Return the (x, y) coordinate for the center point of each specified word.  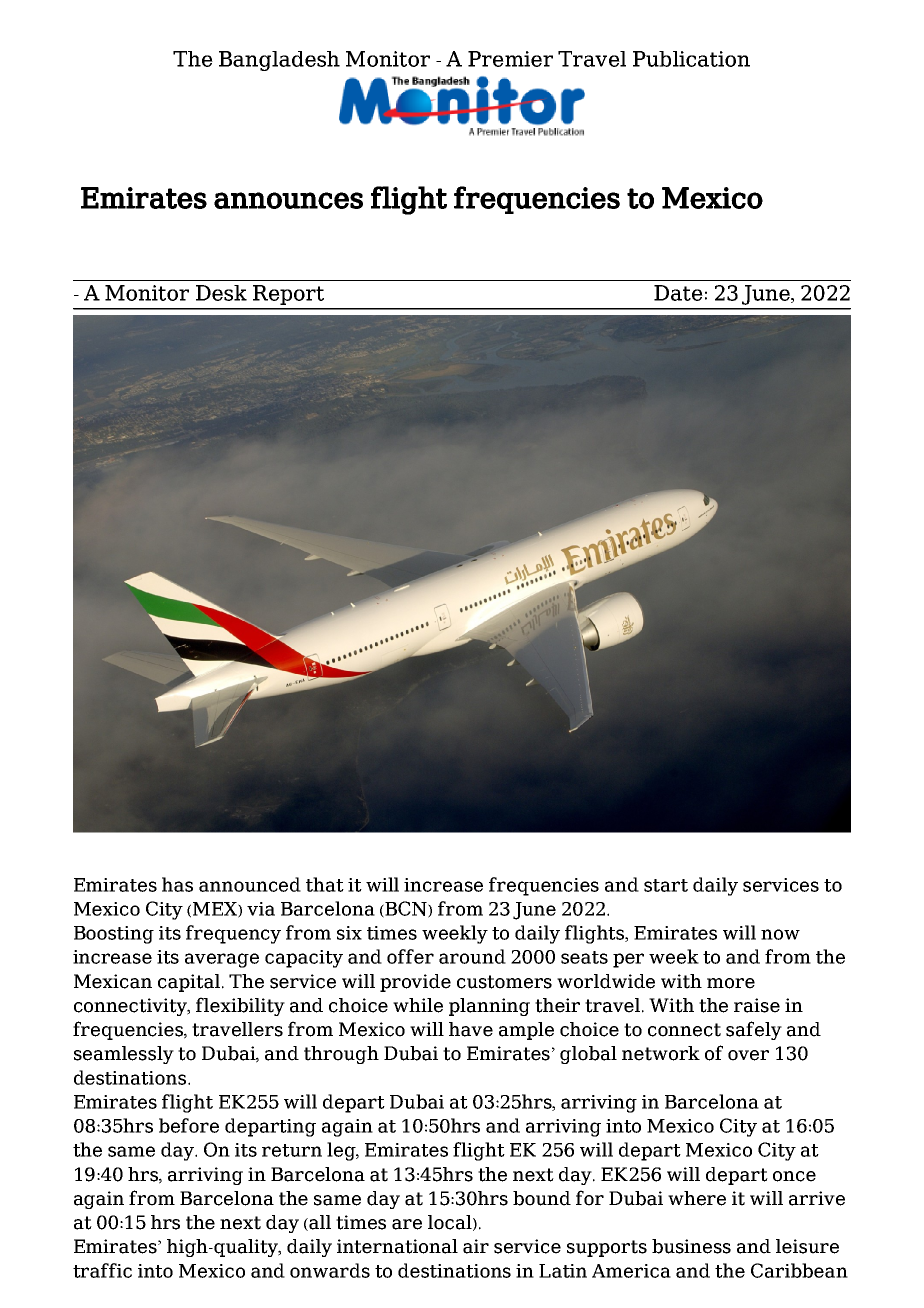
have (471, 1029)
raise (757, 1005)
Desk (221, 293)
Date (678, 293)
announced (250, 884)
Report (288, 295)
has (177, 884)
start (666, 885)
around (472, 956)
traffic (102, 1270)
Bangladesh (279, 61)
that (325, 884)
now (780, 934)
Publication (691, 59)
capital (190, 983)
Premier (510, 59)
